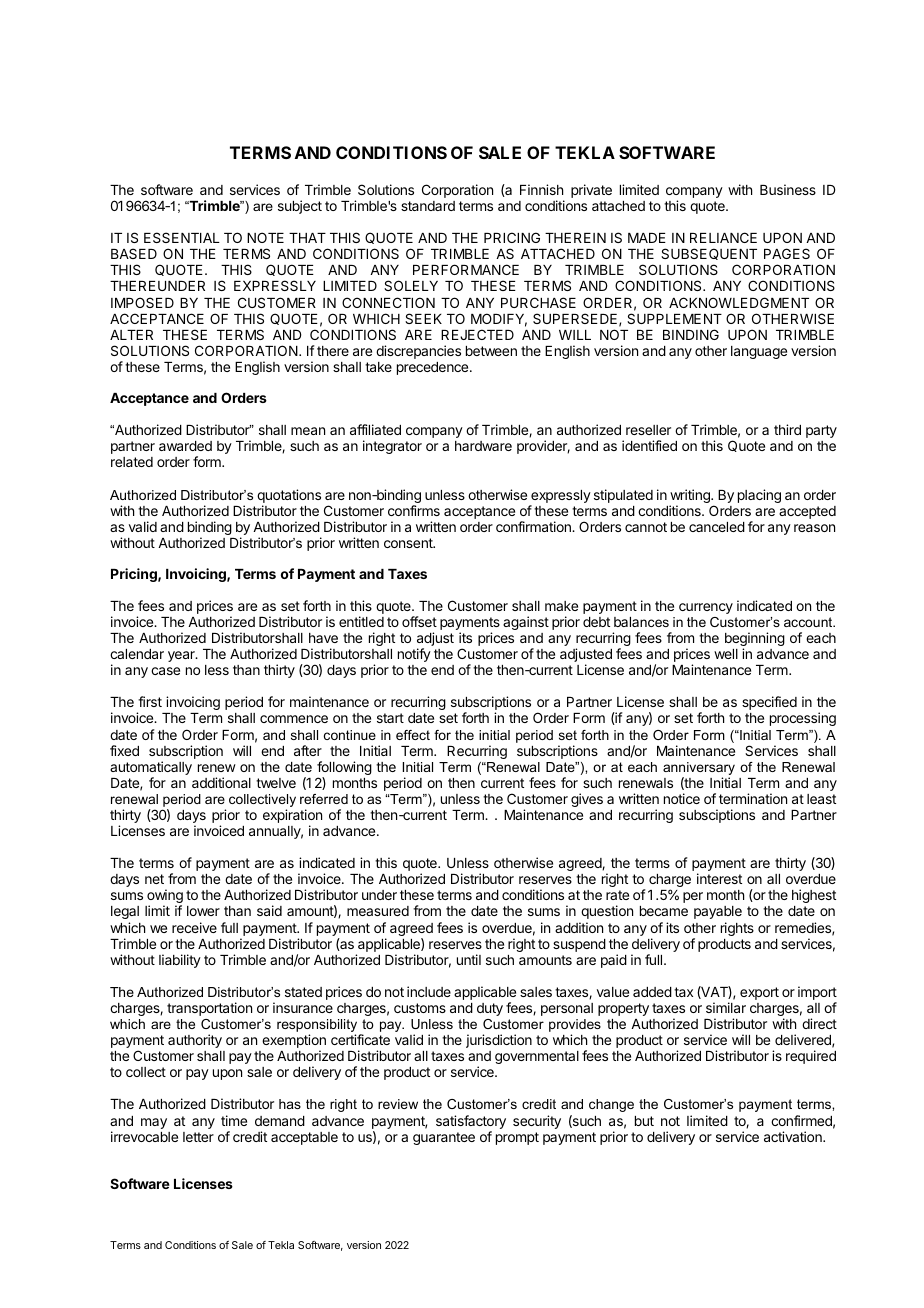  I want to click on satisfactory, so click(471, 1122).
